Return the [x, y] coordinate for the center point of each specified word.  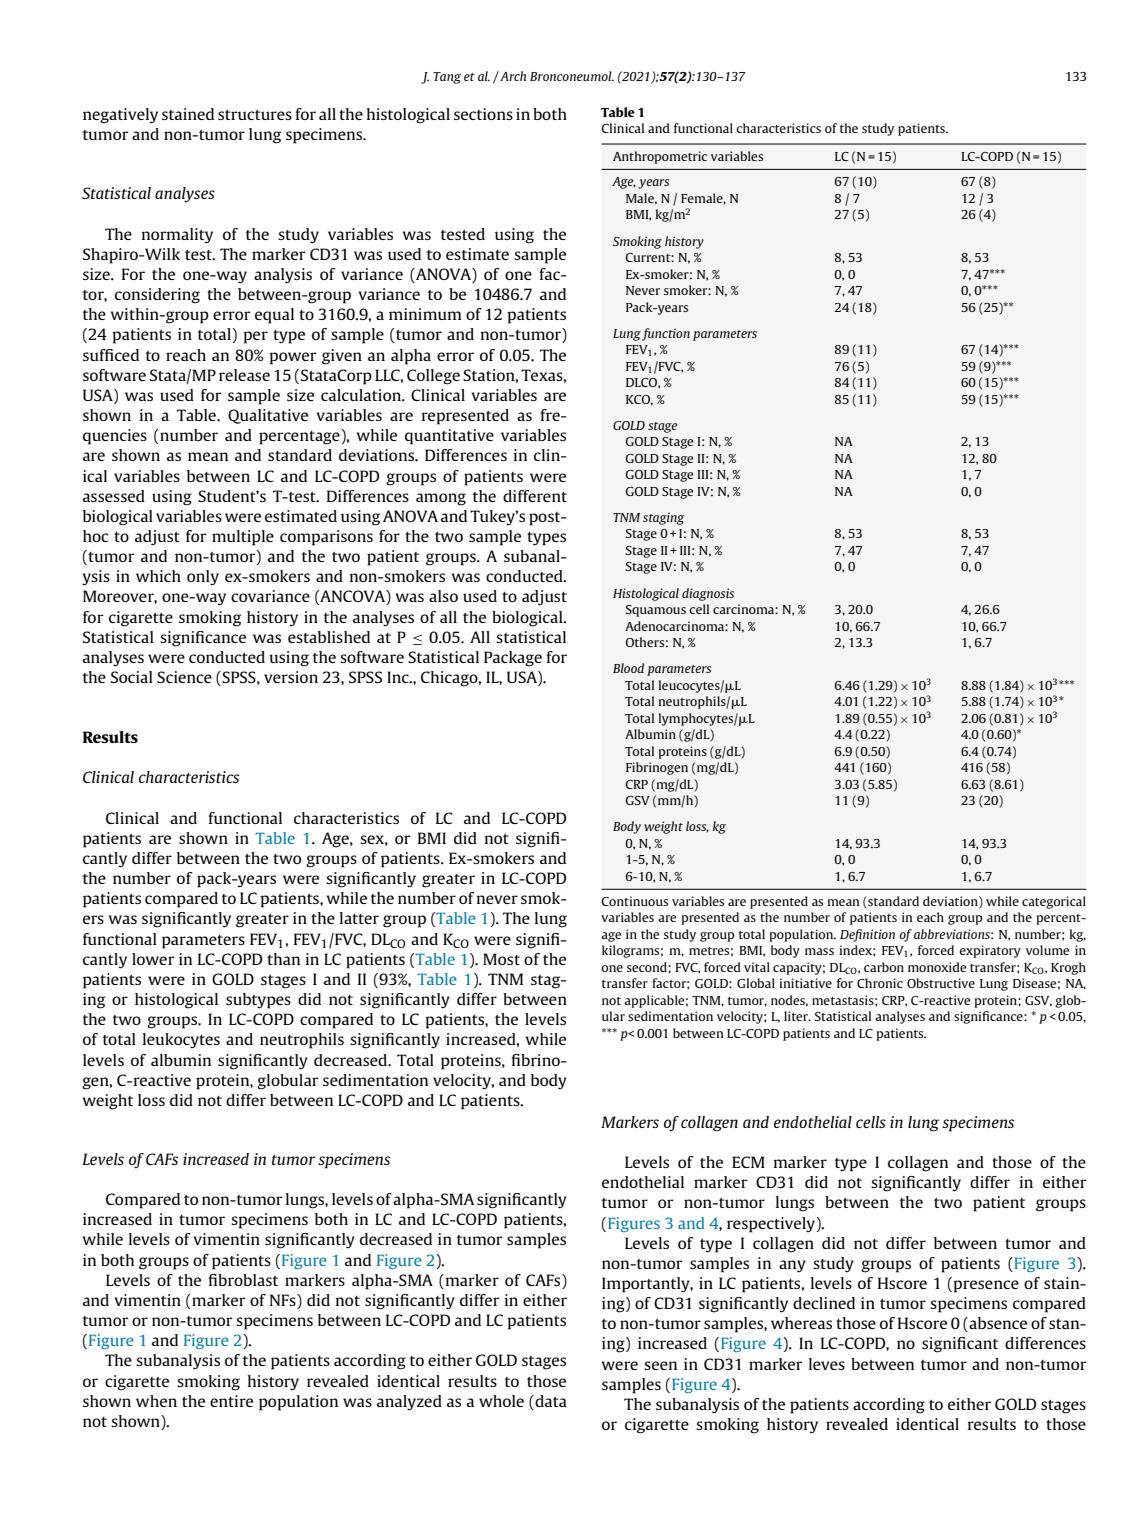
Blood [628, 668]
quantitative [449, 437]
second [648, 967]
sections [483, 114]
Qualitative [268, 416]
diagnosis [708, 594]
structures [255, 115]
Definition [867, 935]
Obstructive [941, 983]
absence [997, 1324]
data [550, 1401]
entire [231, 1401]
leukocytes [181, 1041]
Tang [447, 78]
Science [184, 677]
